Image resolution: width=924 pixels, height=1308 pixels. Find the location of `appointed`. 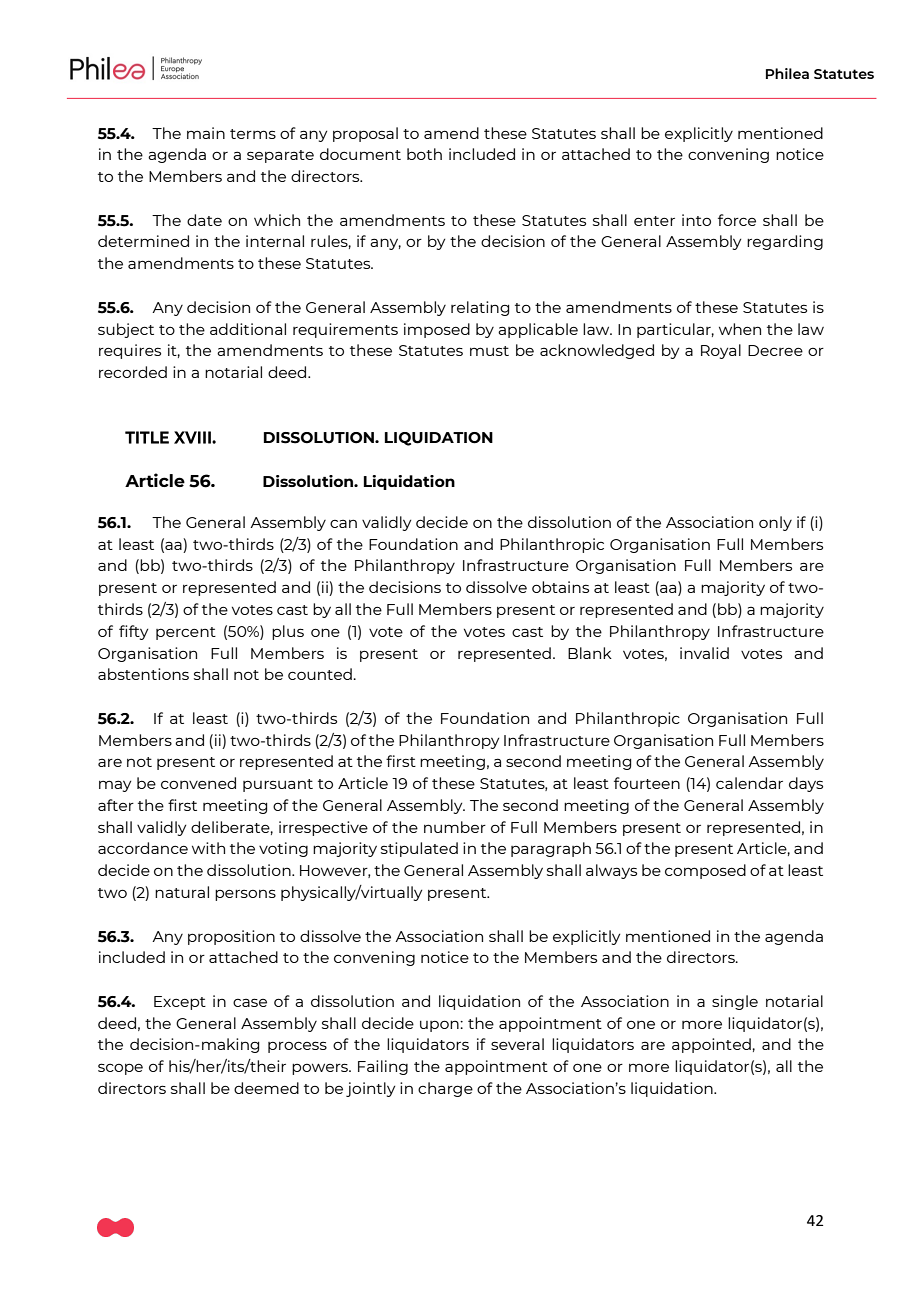

appointed is located at coordinates (711, 1045).
